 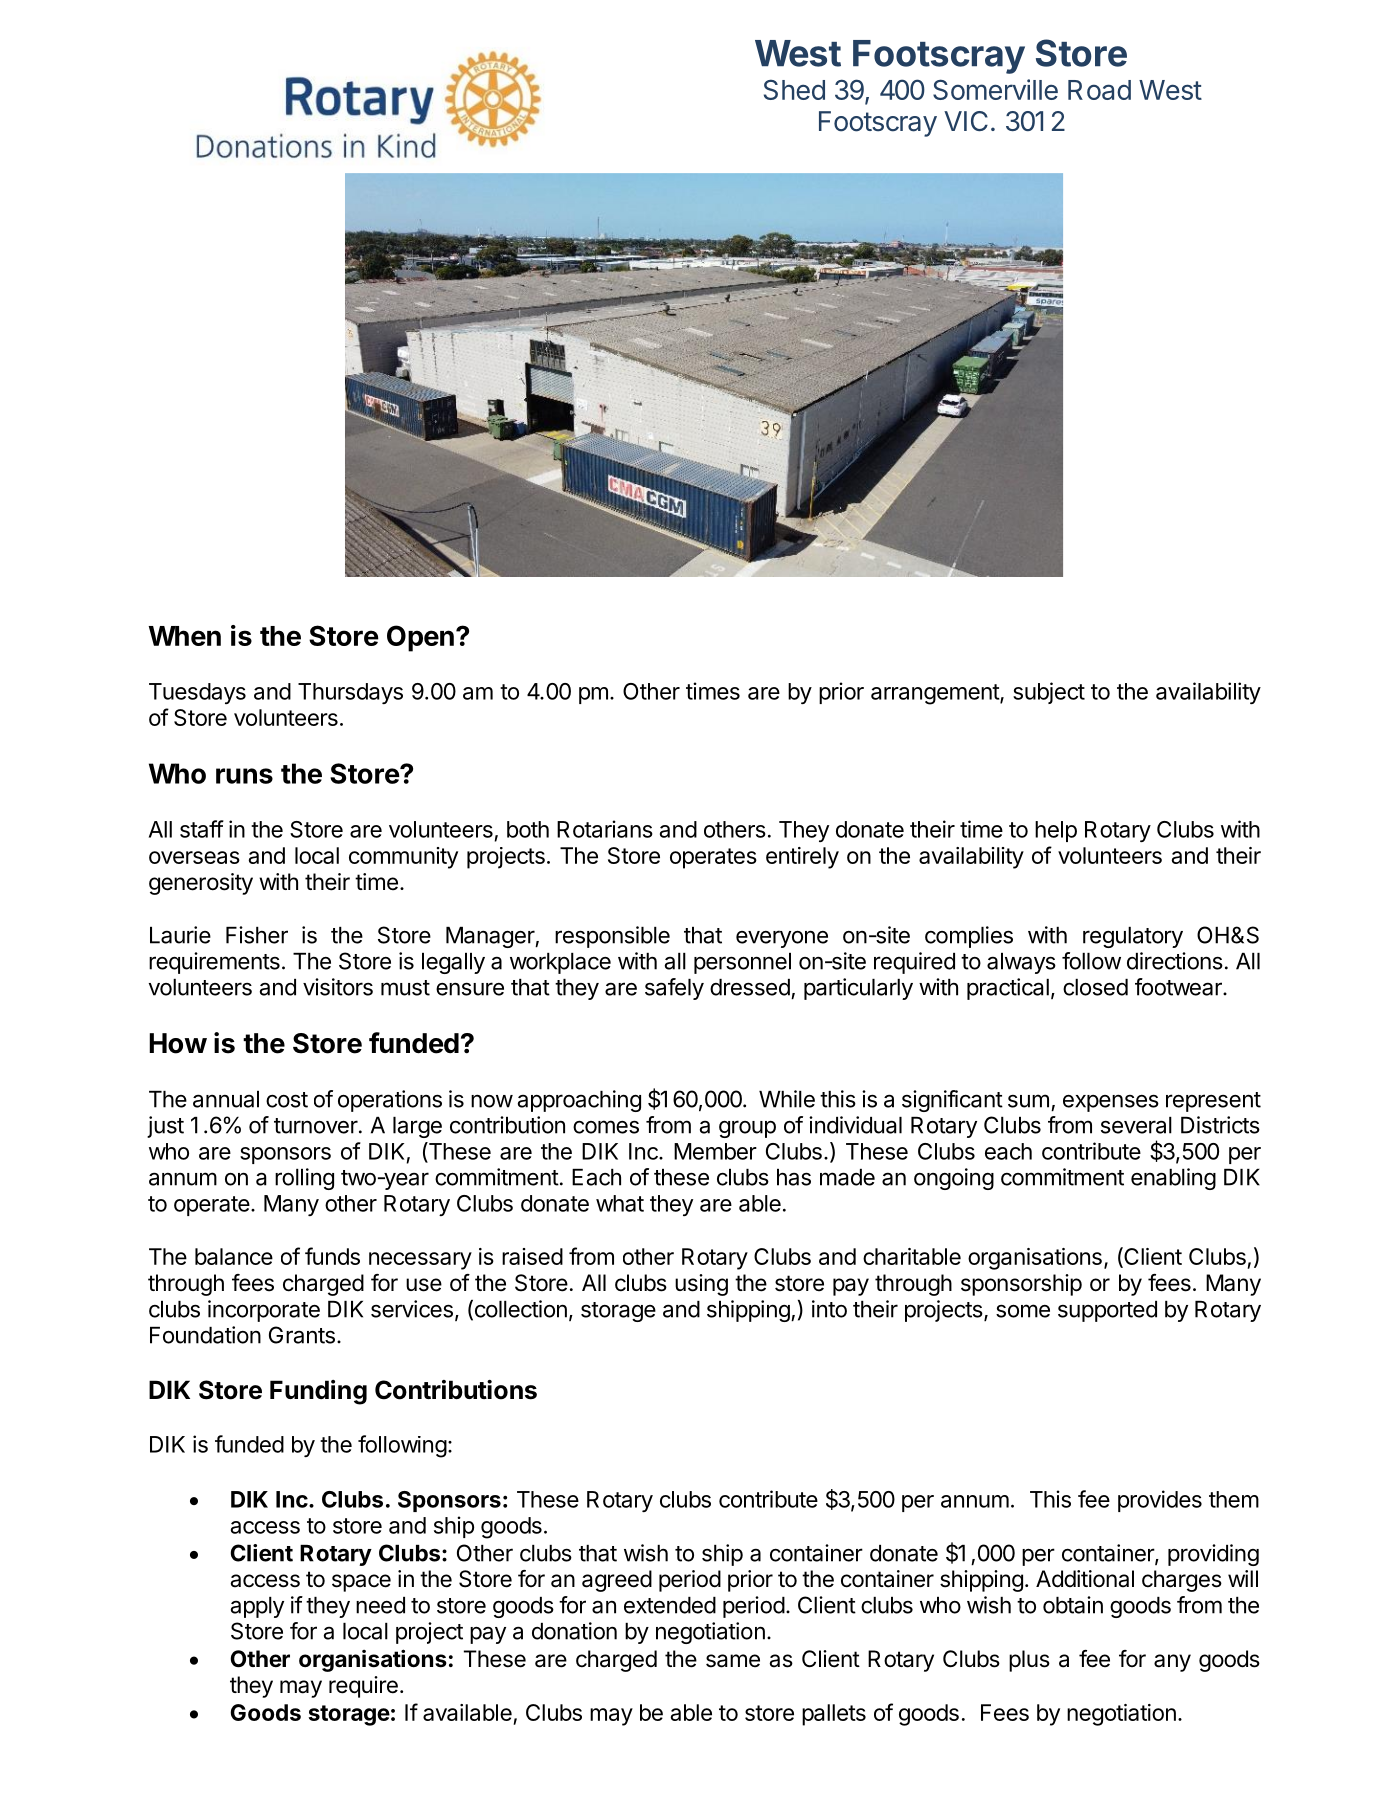 What do you see at coordinates (1136, 1125) in the image?
I see `several` at bounding box center [1136, 1125].
